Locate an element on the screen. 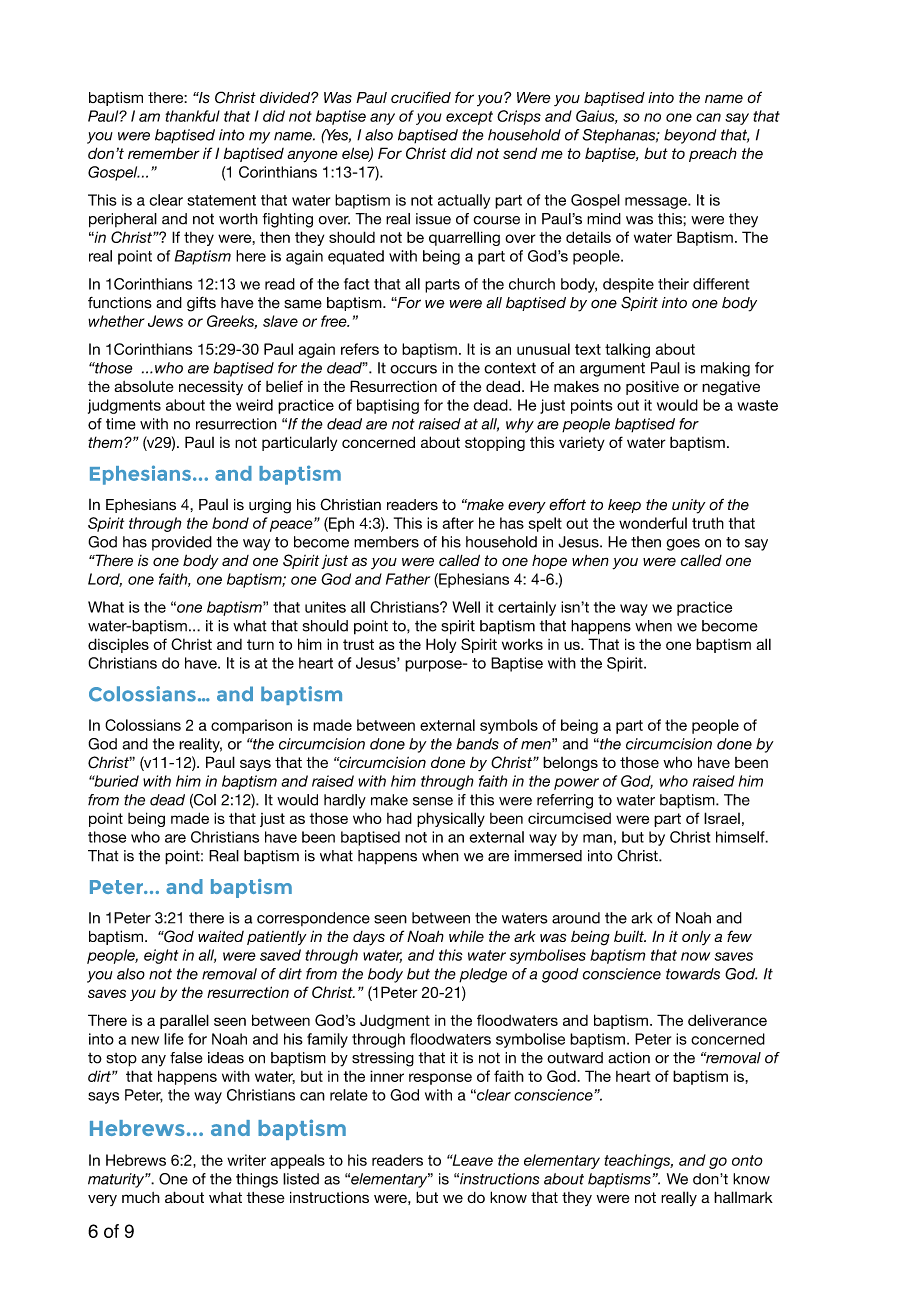 This screenshot has width=924, height=1308. much is located at coordinates (141, 1197).
